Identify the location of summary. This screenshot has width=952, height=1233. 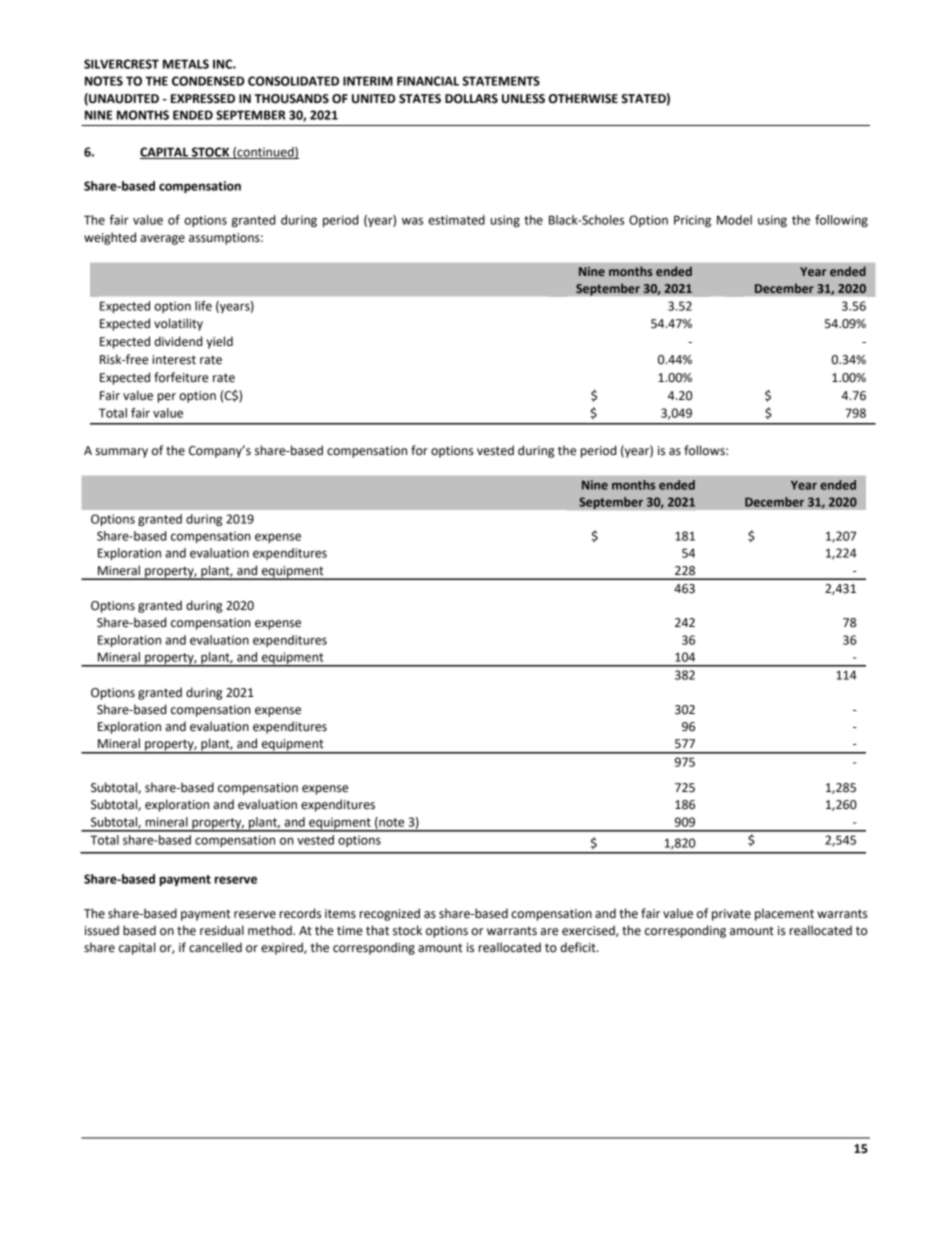
(121, 453).
